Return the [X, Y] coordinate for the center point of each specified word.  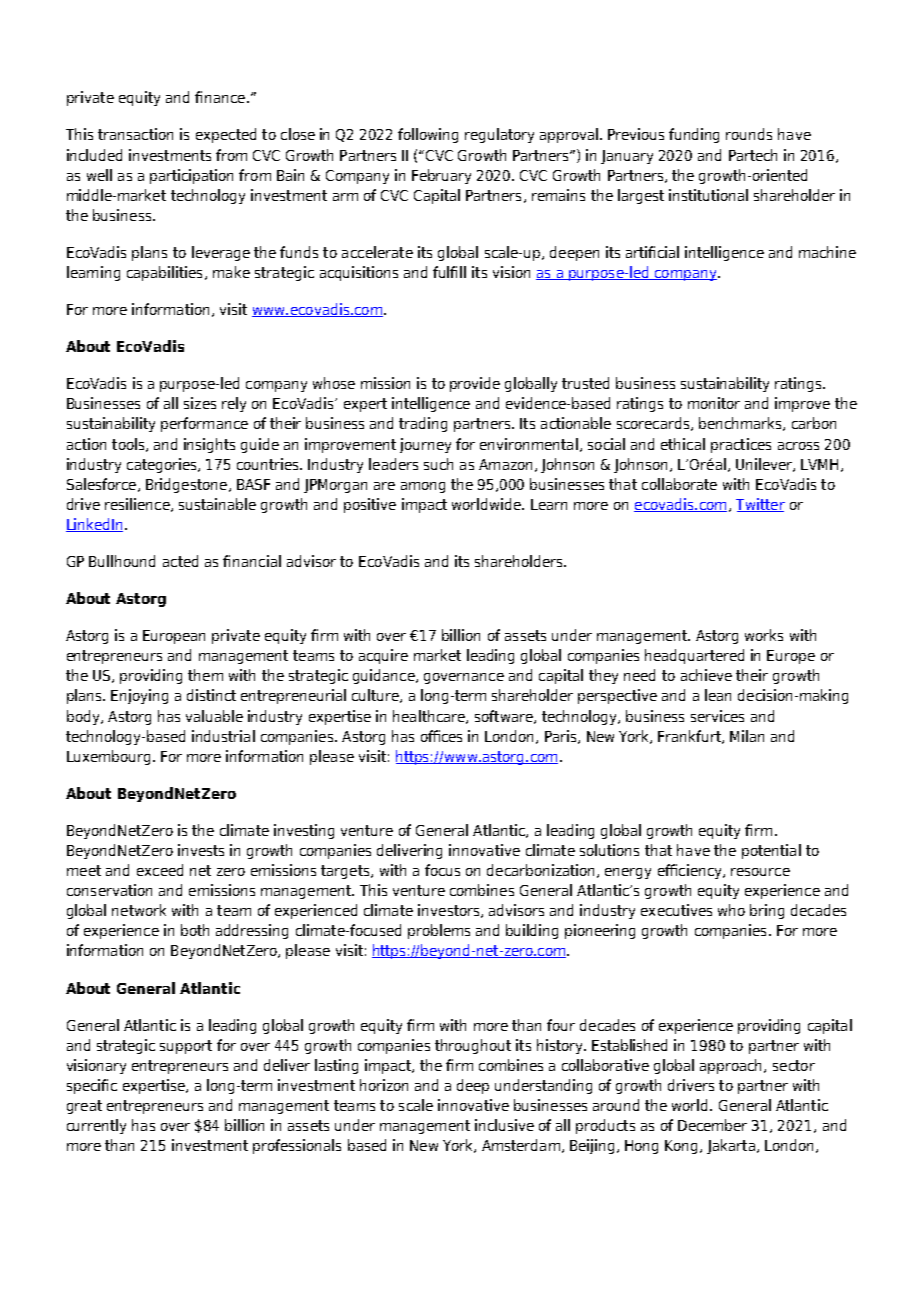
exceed [160, 870]
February [441, 176]
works [764, 635]
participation [191, 176]
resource [760, 872]
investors [450, 911]
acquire [383, 656]
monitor [714, 403]
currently [96, 1126]
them [205, 675]
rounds [749, 134]
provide [475, 384]
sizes [200, 403]
